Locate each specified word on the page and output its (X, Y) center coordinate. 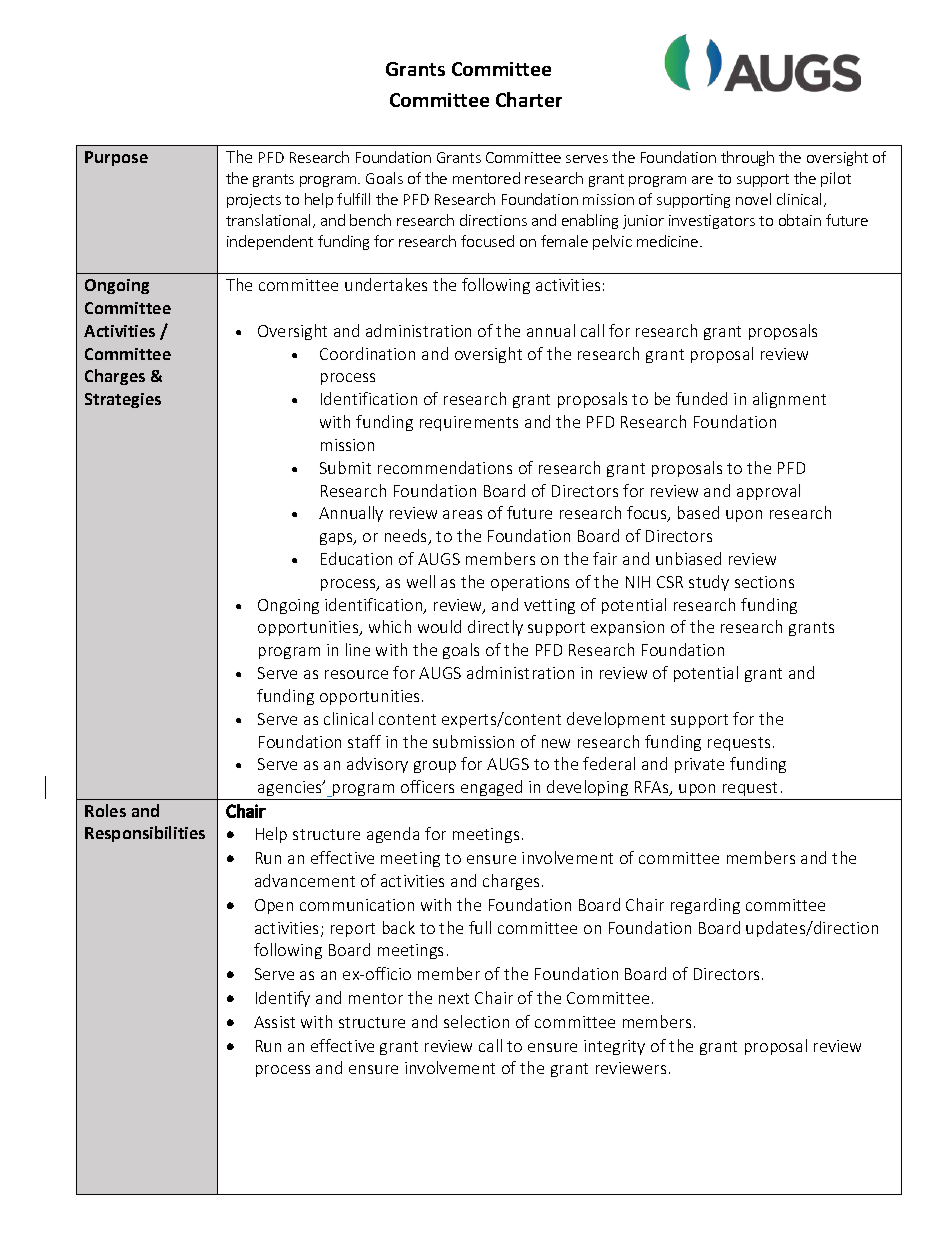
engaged (491, 788)
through (747, 158)
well (421, 581)
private (699, 765)
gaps (337, 539)
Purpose (116, 158)
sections (764, 582)
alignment (789, 400)
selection (476, 1021)
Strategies (123, 400)
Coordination (367, 353)
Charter (529, 99)
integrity (614, 1047)
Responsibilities (145, 834)
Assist (274, 1022)
